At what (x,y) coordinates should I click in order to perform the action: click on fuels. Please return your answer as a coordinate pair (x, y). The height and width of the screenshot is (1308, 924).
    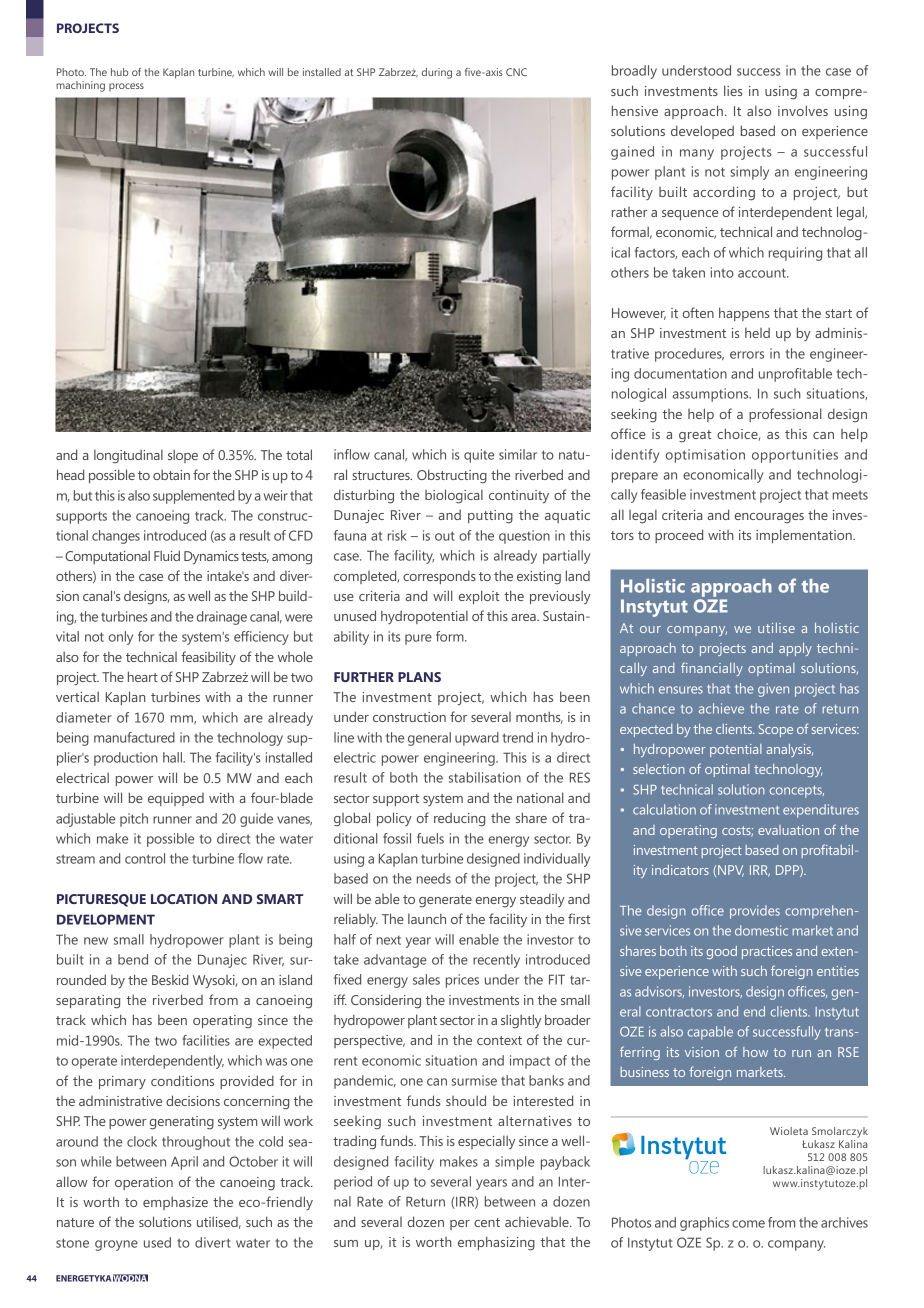
    Looking at the image, I should click on (430, 838).
